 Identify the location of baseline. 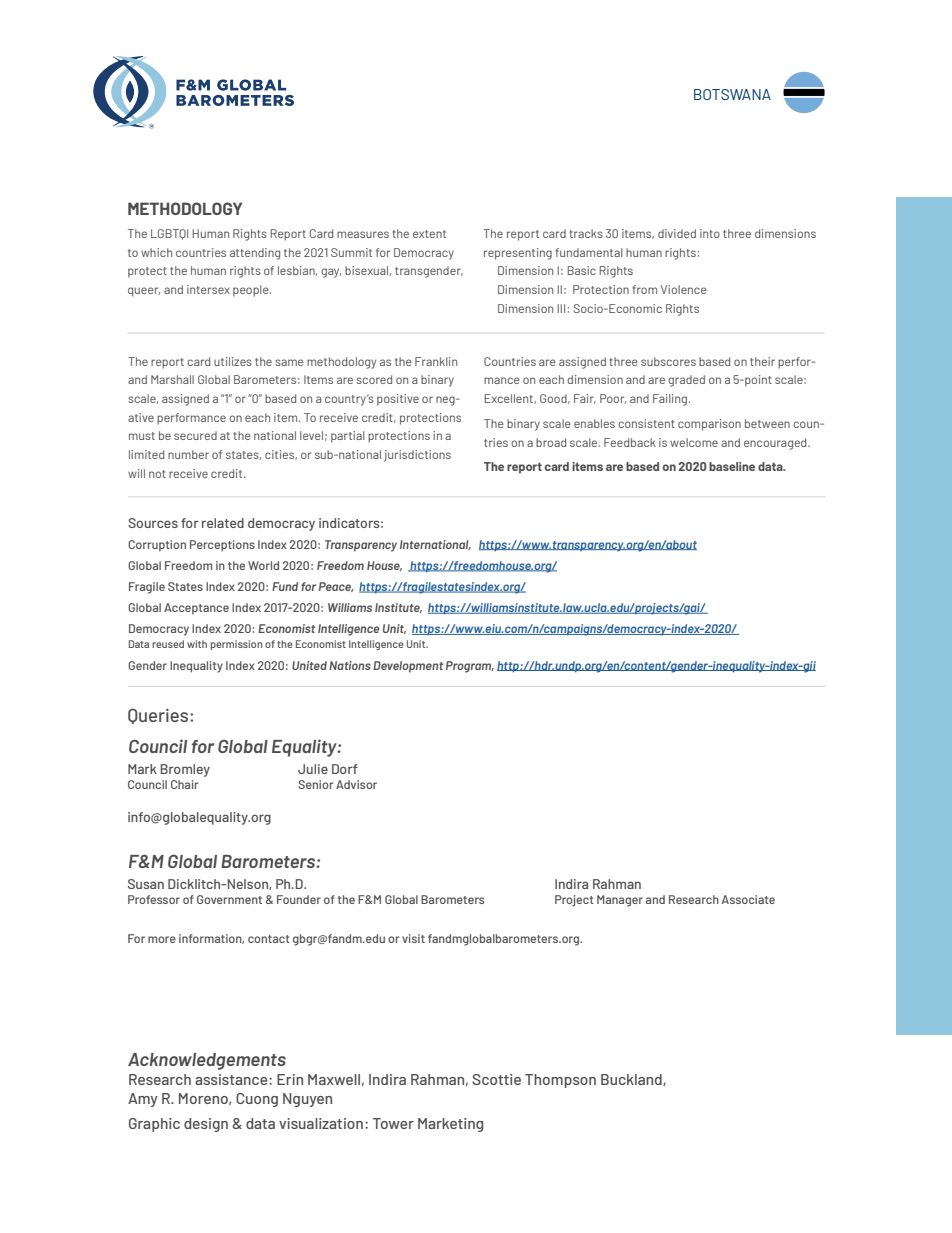
(732, 466).
